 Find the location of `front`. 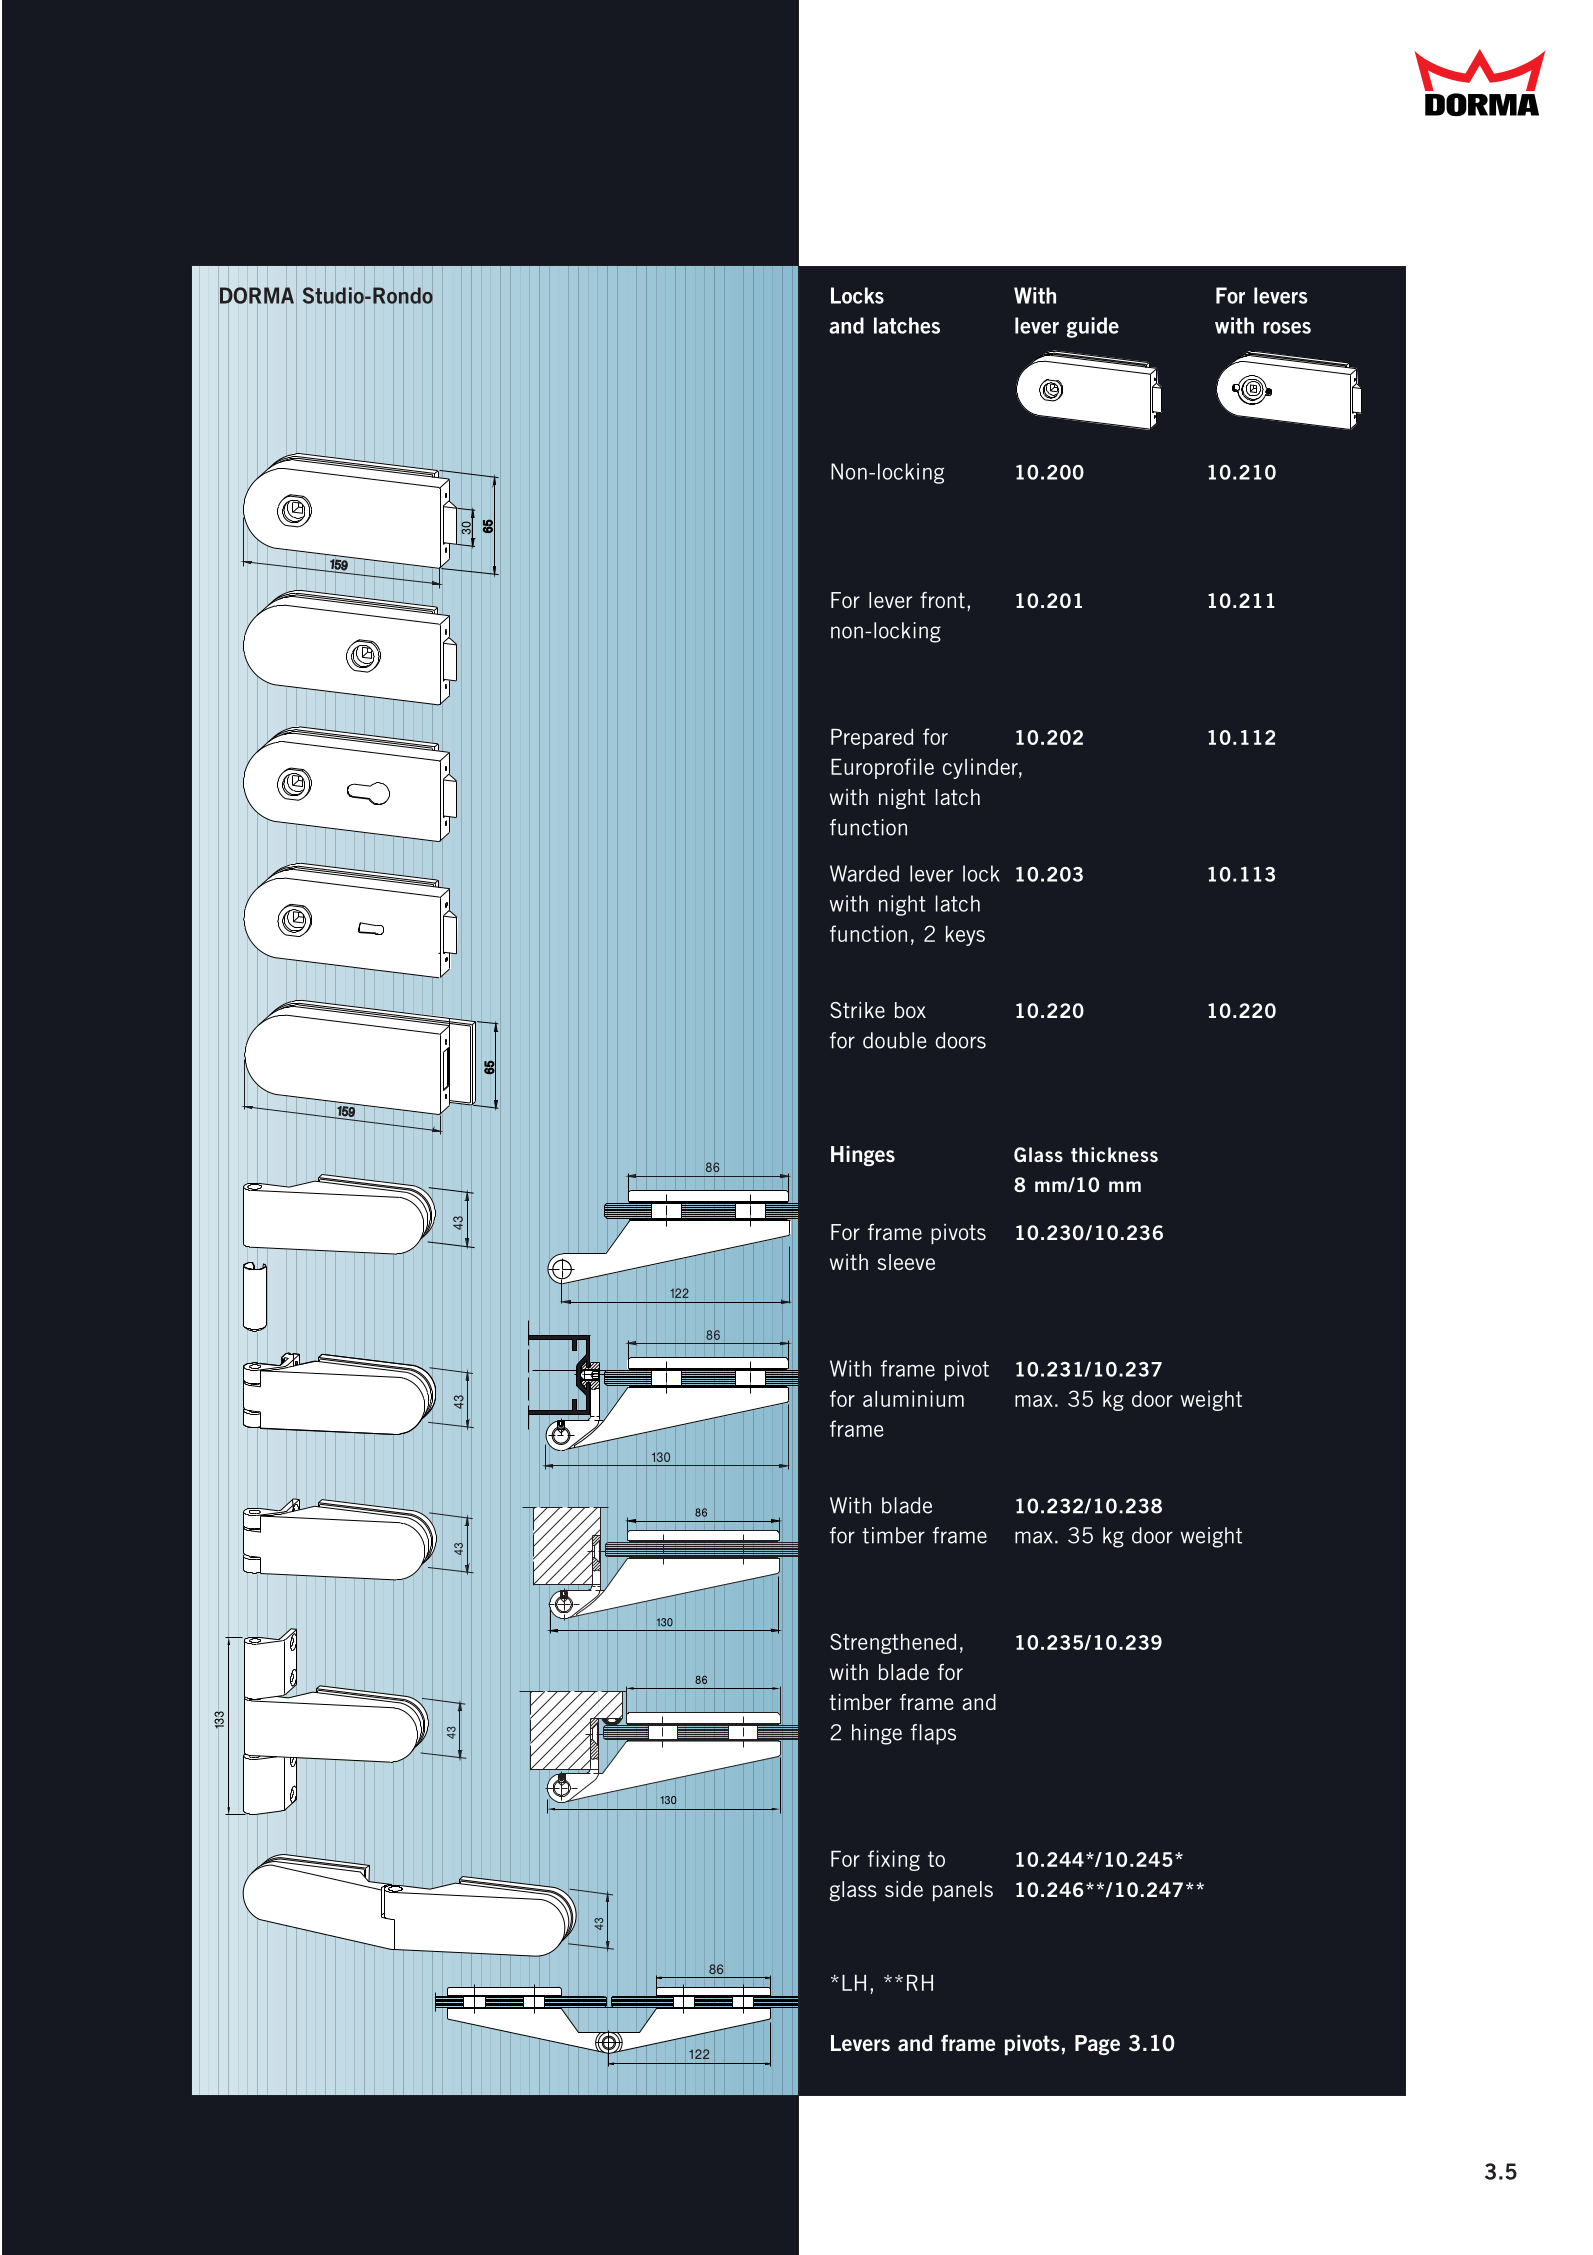

front is located at coordinates (942, 600).
